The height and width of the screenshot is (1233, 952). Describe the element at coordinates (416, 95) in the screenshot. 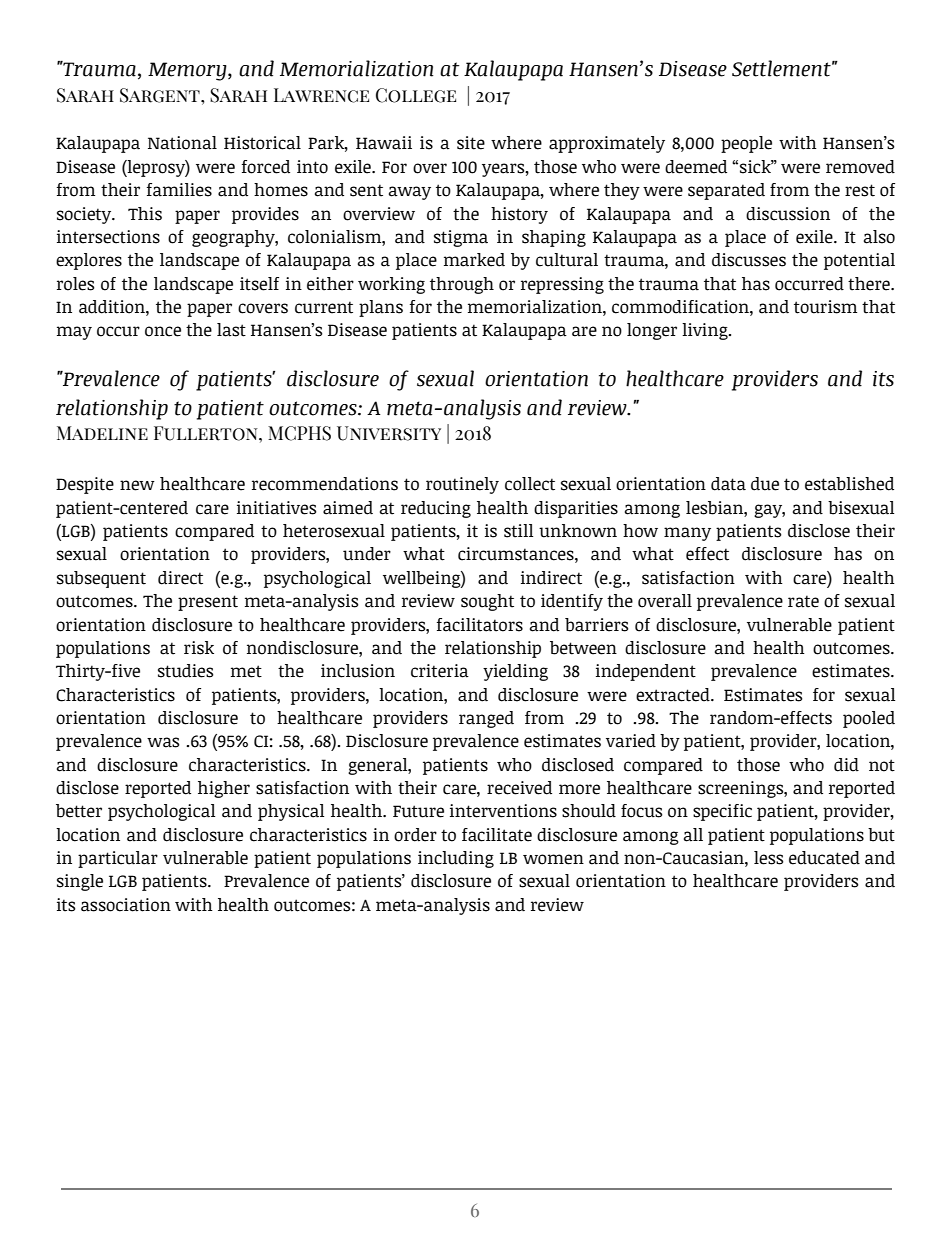

I see `College` at that location.
